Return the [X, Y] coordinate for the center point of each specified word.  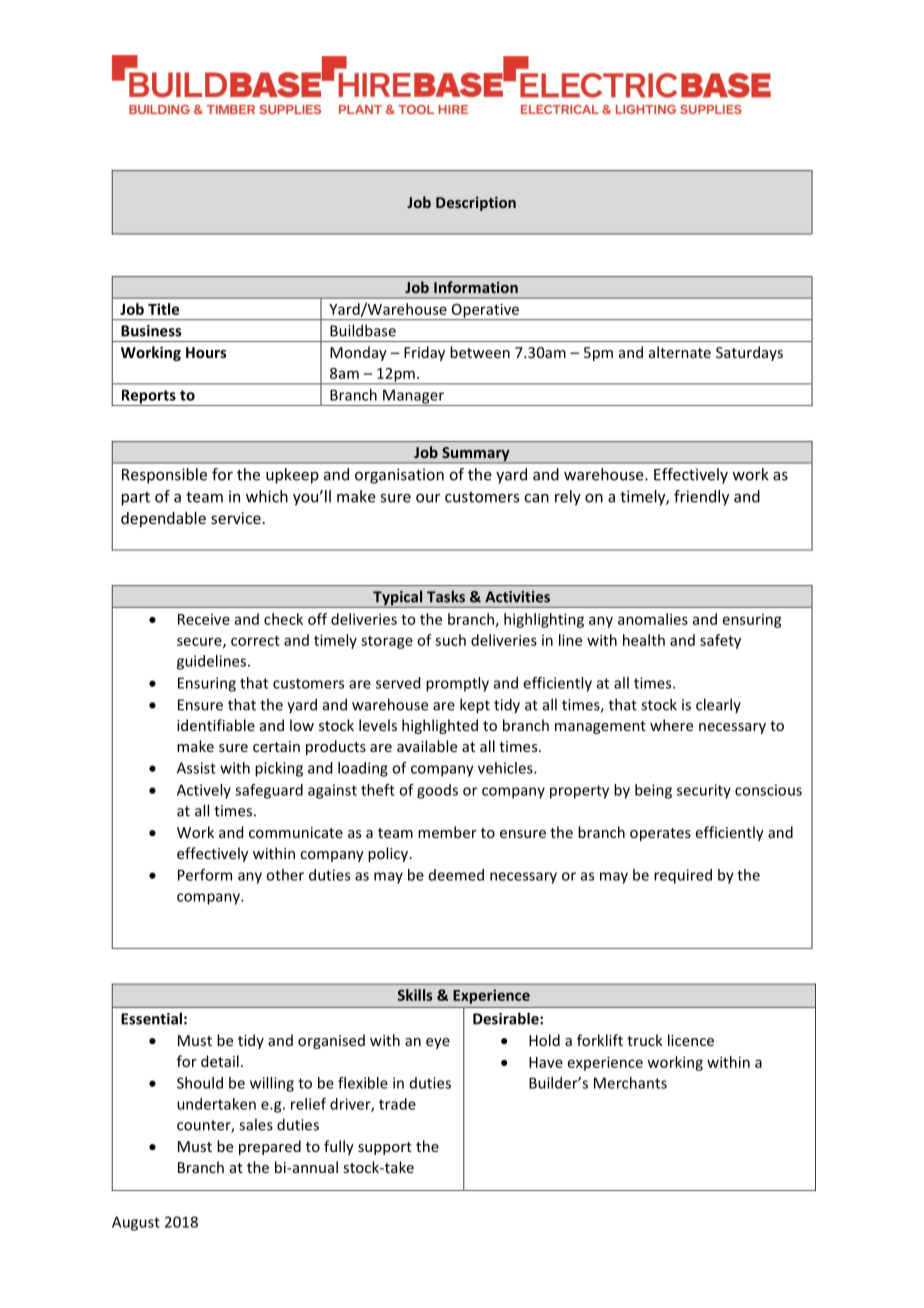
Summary [476, 455]
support [385, 1148]
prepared [270, 1147]
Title [163, 309]
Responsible [164, 476]
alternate [680, 352]
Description [476, 203]
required [683, 876]
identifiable [216, 725]
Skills [415, 995]
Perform [205, 875]
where [671, 725]
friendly [701, 498]
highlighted [440, 726]
